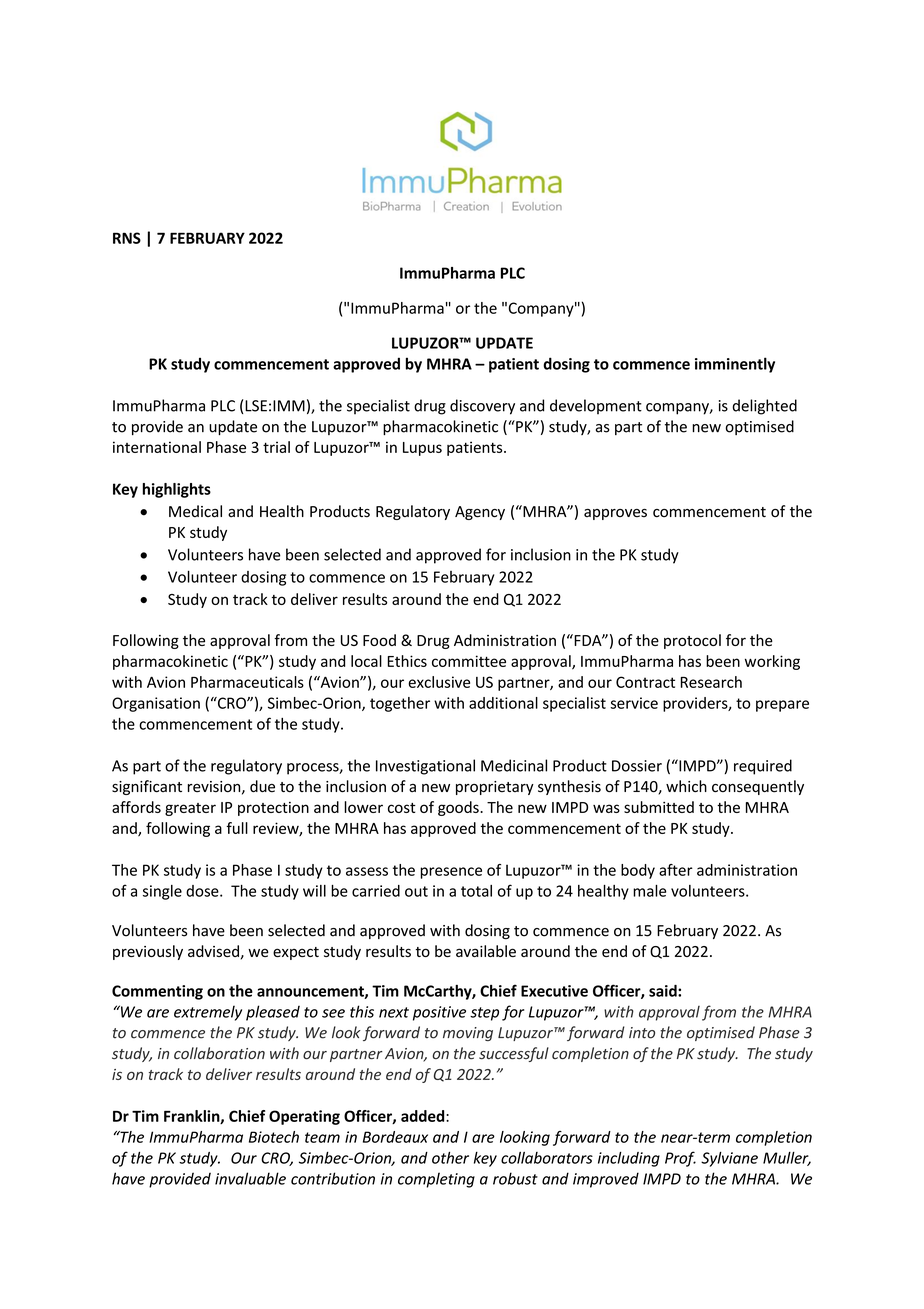 The height and width of the document is (1309, 924). I want to click on which, so click(686, 786).
